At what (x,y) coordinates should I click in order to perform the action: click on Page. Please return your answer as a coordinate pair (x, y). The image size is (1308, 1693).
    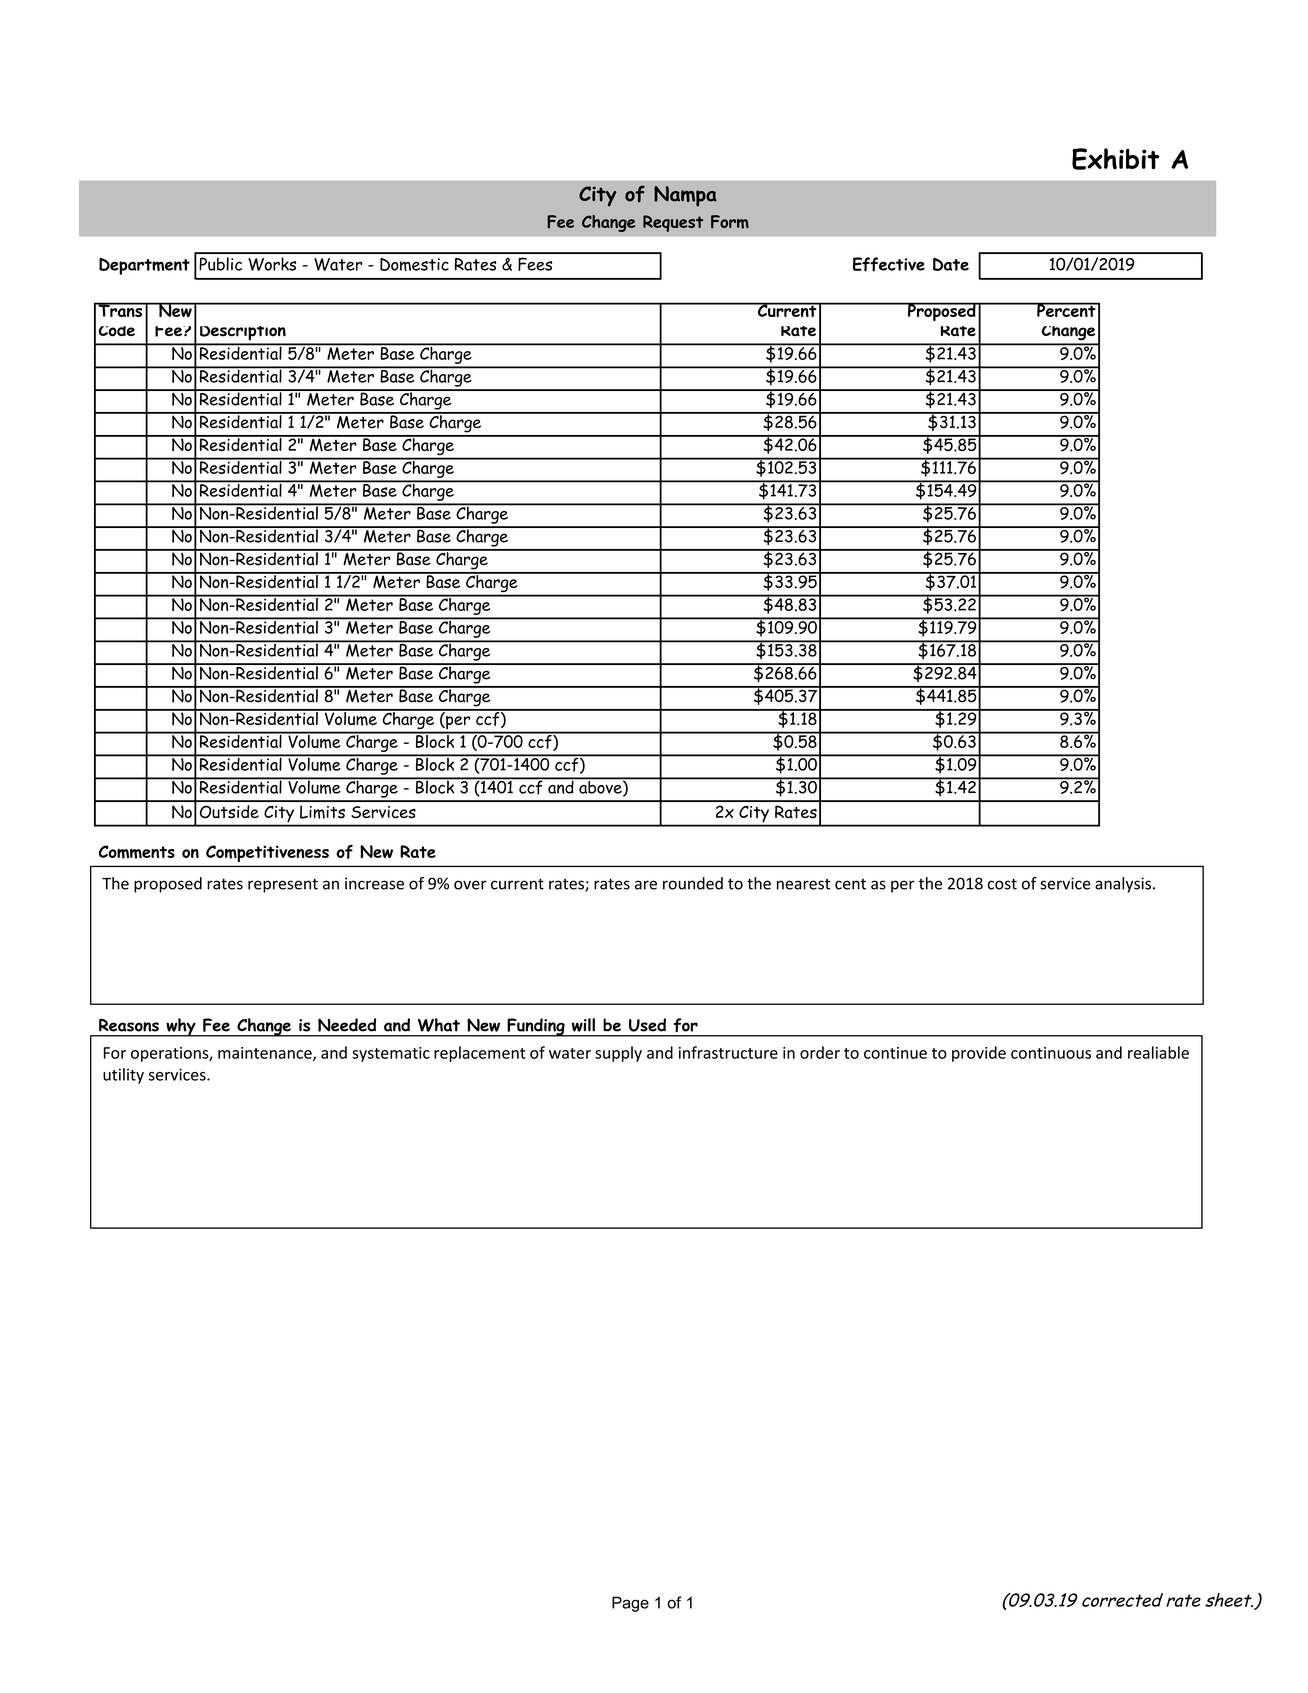
    Looking at the image, I should click on (630, 1604).
